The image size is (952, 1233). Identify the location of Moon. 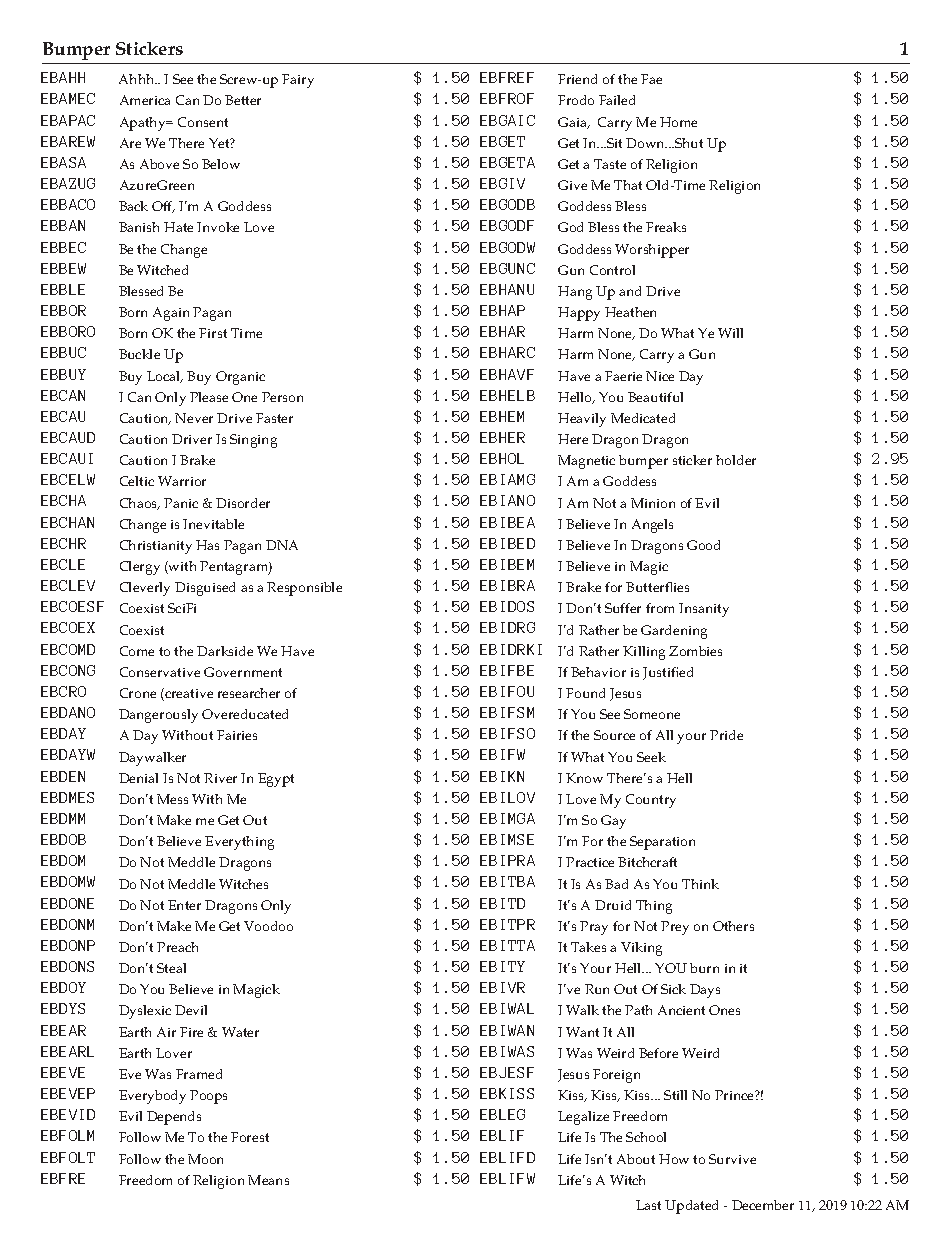
(205, 1159).
